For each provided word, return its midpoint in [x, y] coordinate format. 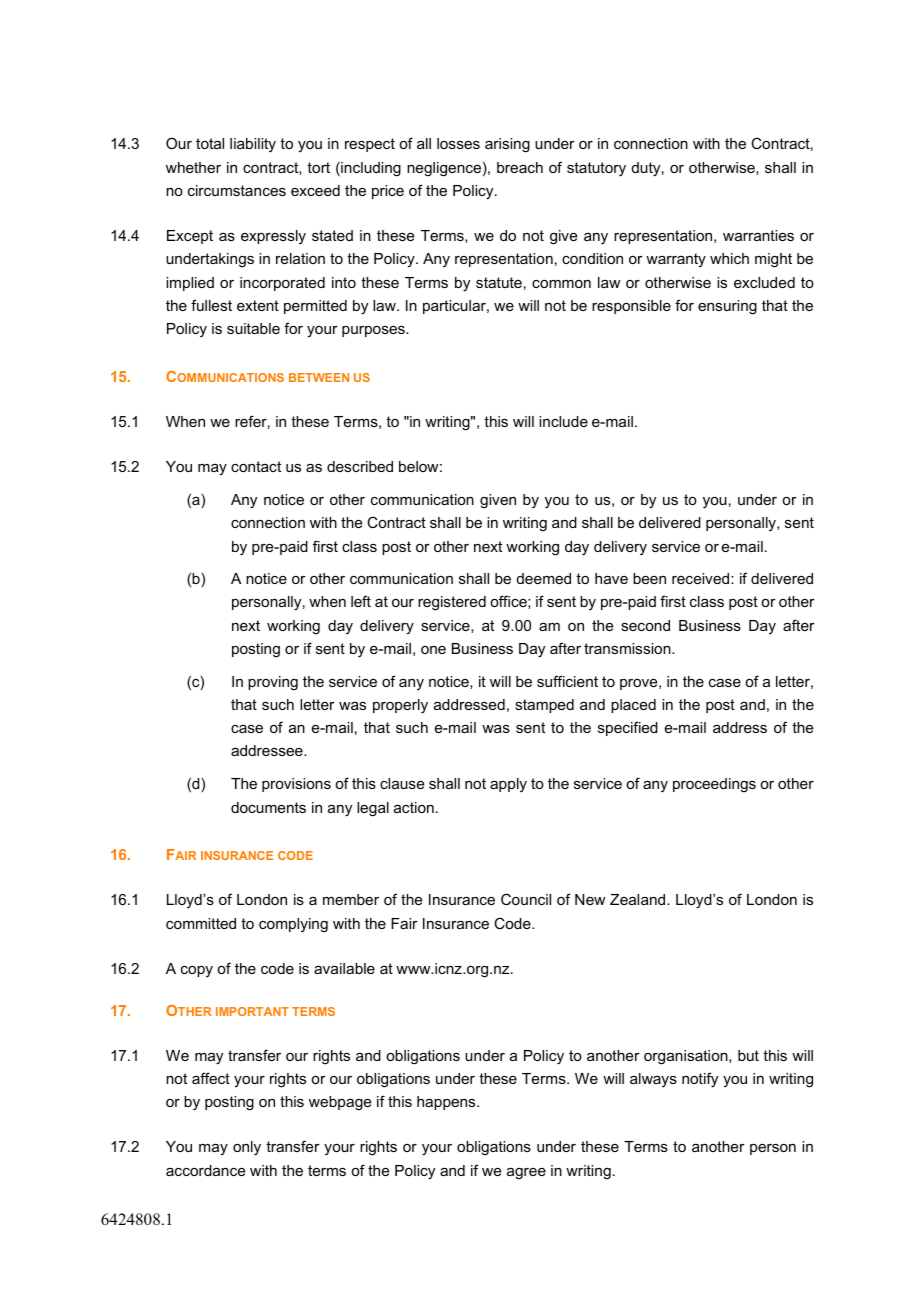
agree [526, 1174]
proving [273, 683]
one [433, 650]
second [645, 625]
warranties [758, 235]
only [247, 1148]
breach [520, 167]
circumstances [237, 190]
